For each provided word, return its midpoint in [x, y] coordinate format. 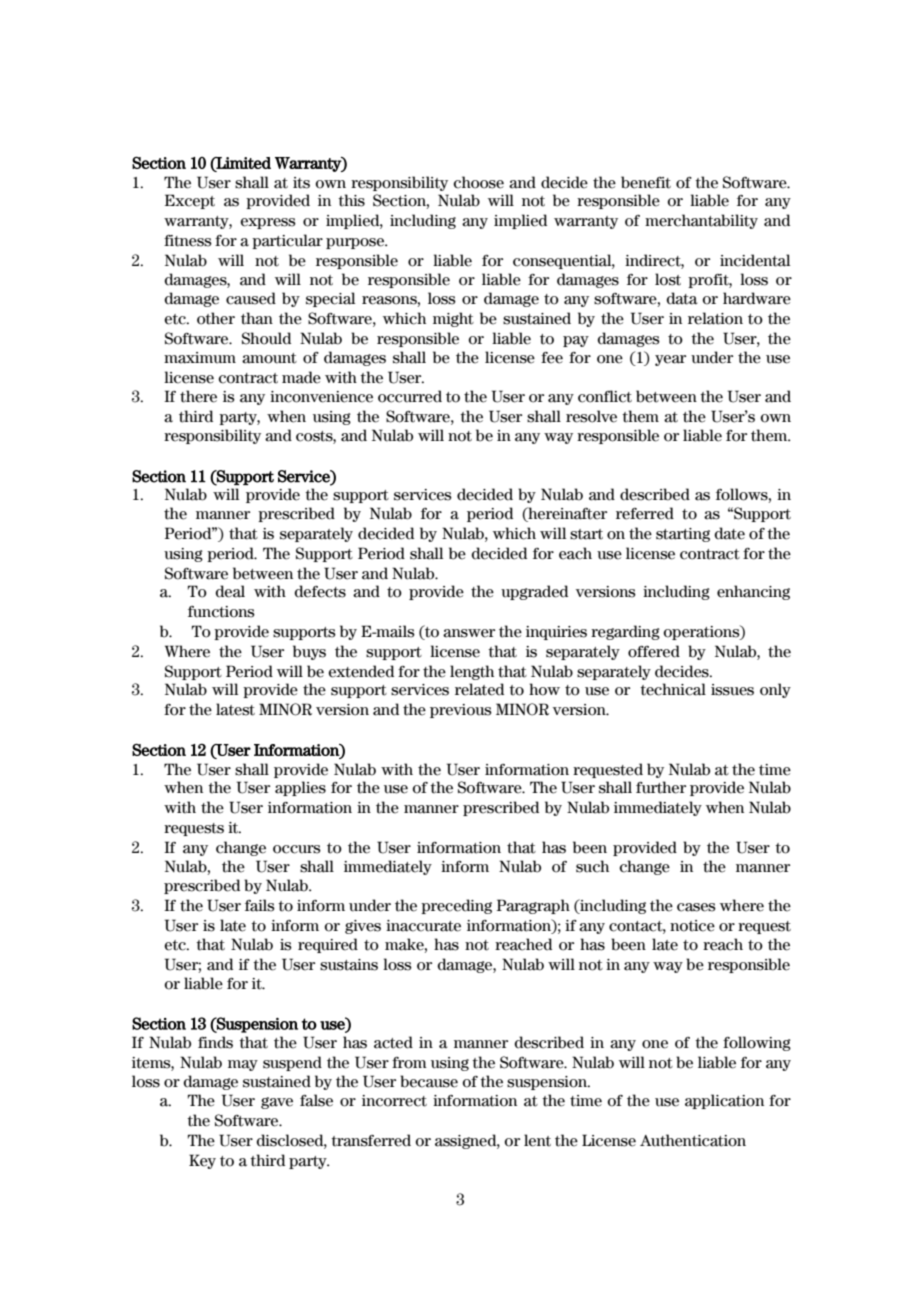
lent [537, 1140]
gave [277, 1103]
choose [478, 182]
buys [309, 652]
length [472, 672]
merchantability [701, 221]
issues [732, 690]
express [268, 223]
